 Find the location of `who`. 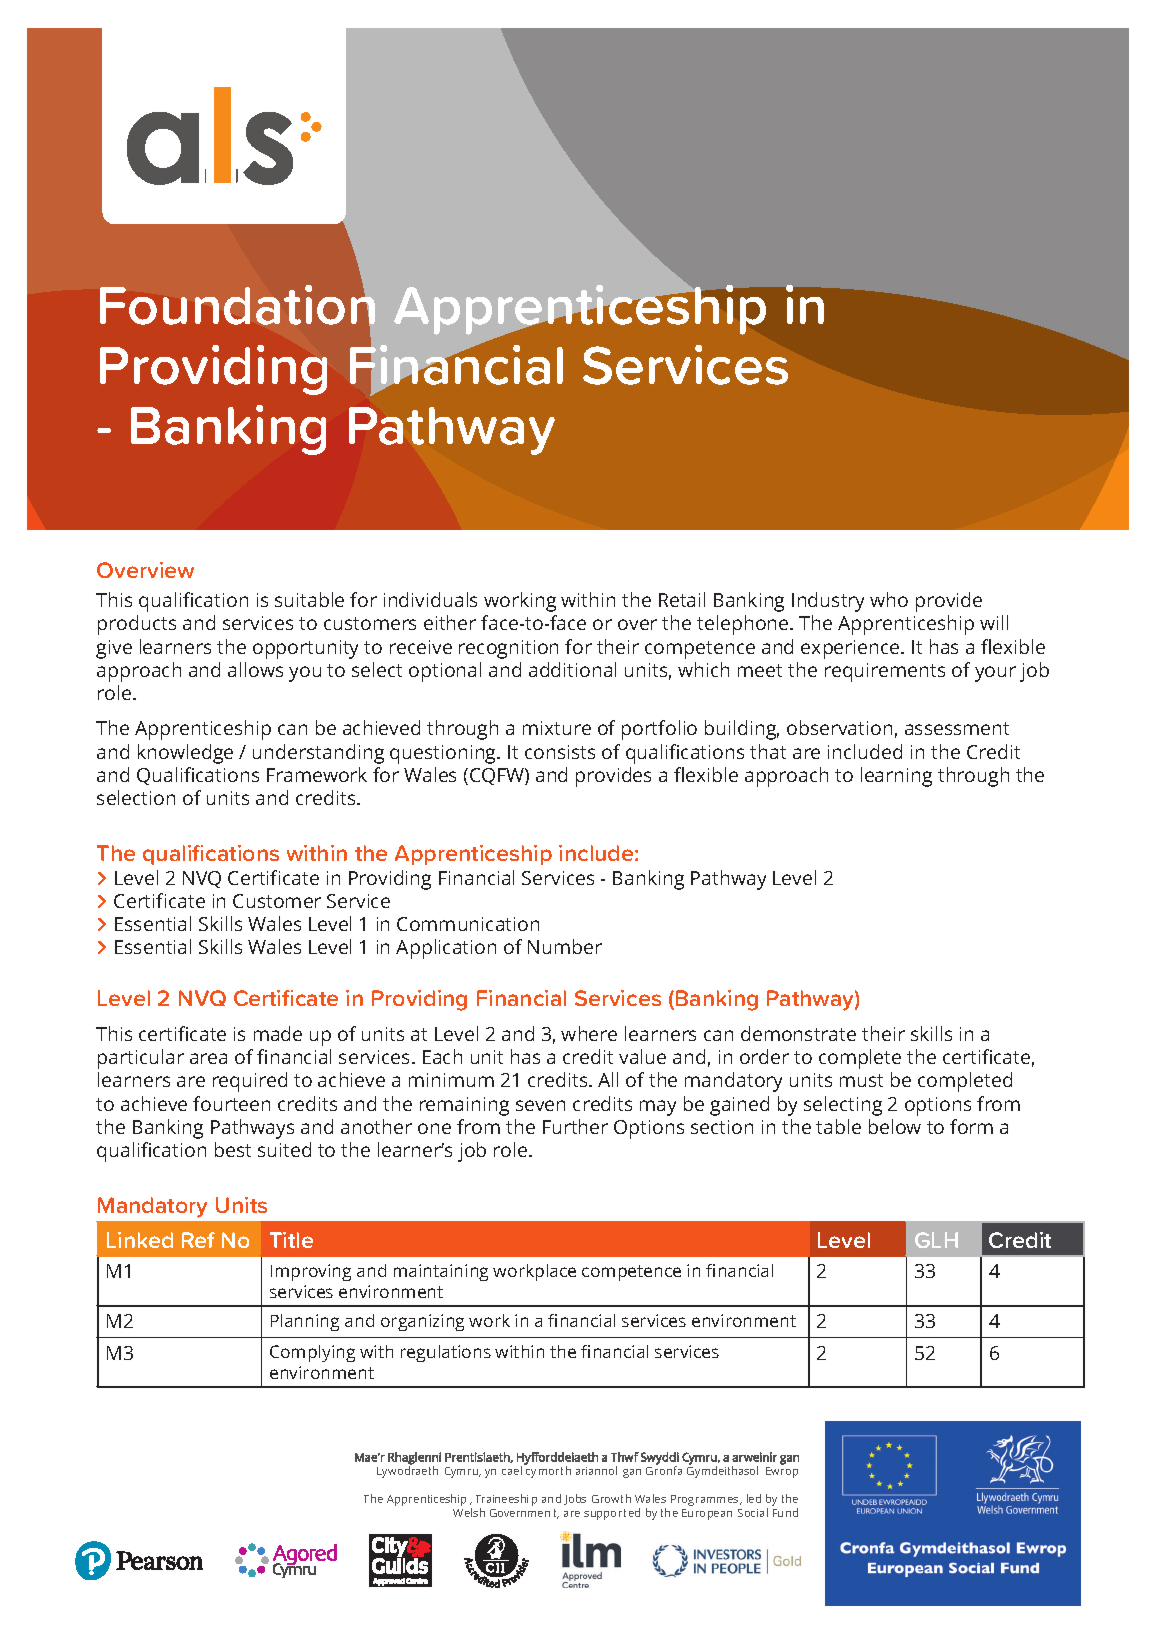

who is located at coordinates (889, 599).
